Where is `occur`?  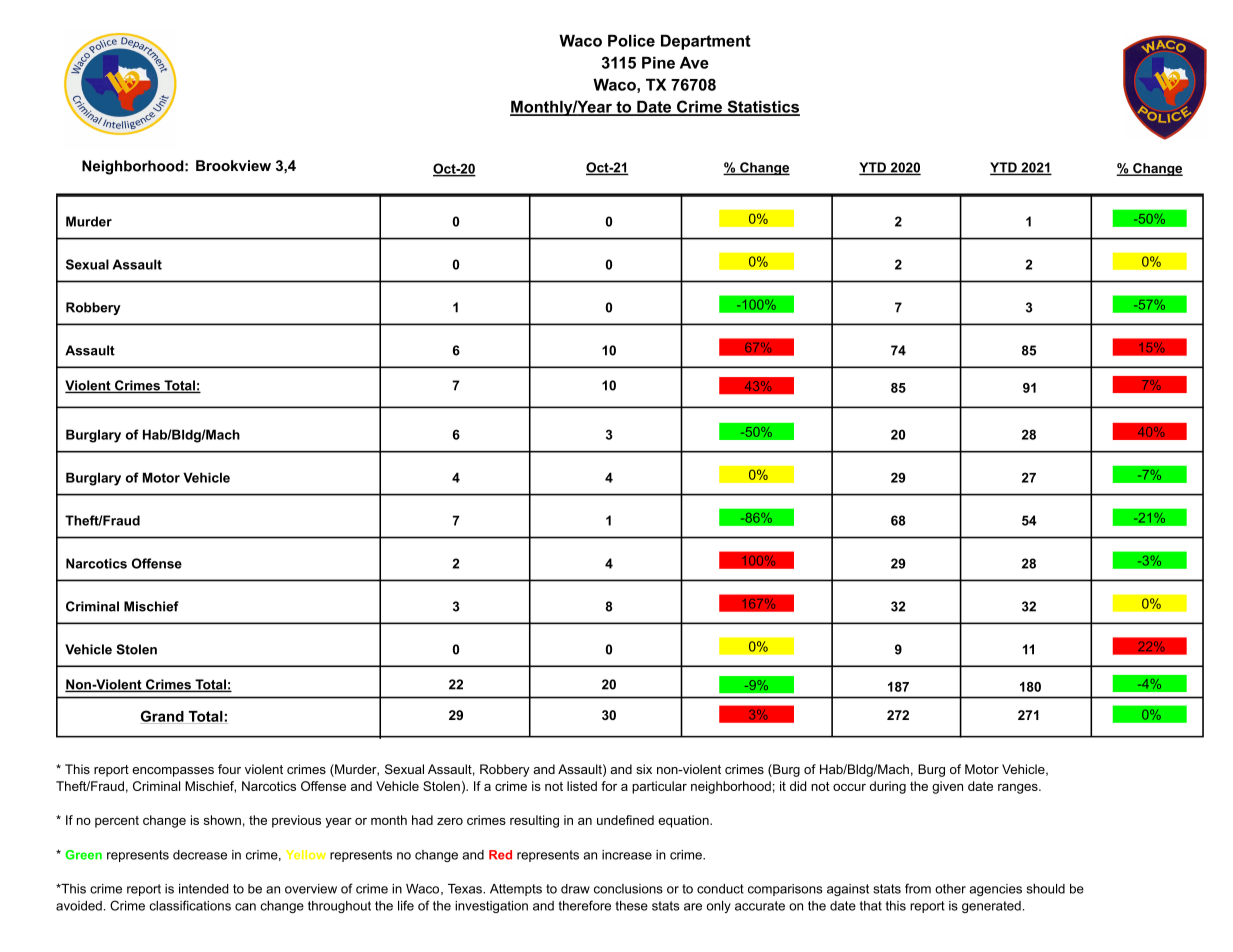 occur is located at coordinates (849, 787).
